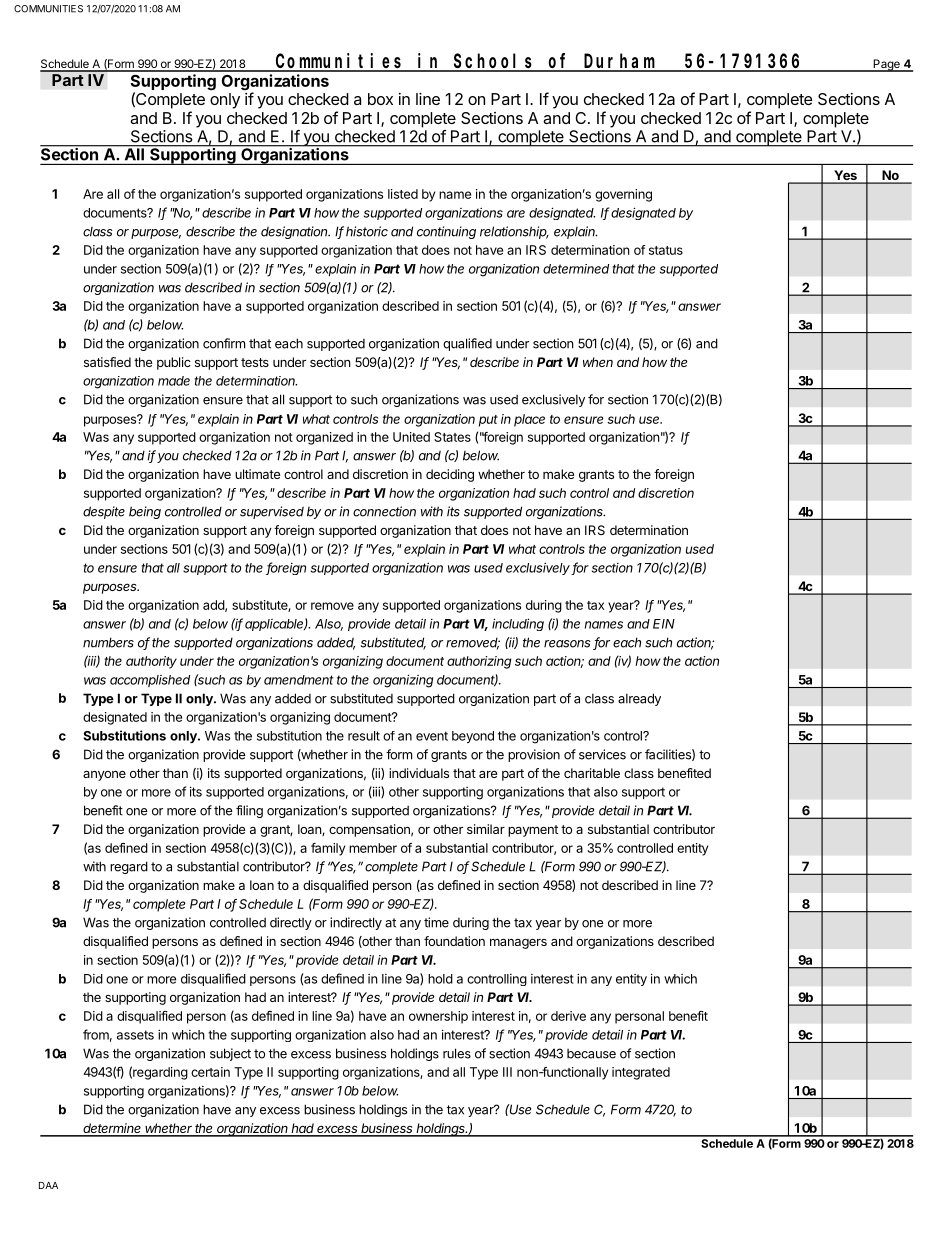 The image size is (952, 1233). I want to click on box, so click(380, 99).
